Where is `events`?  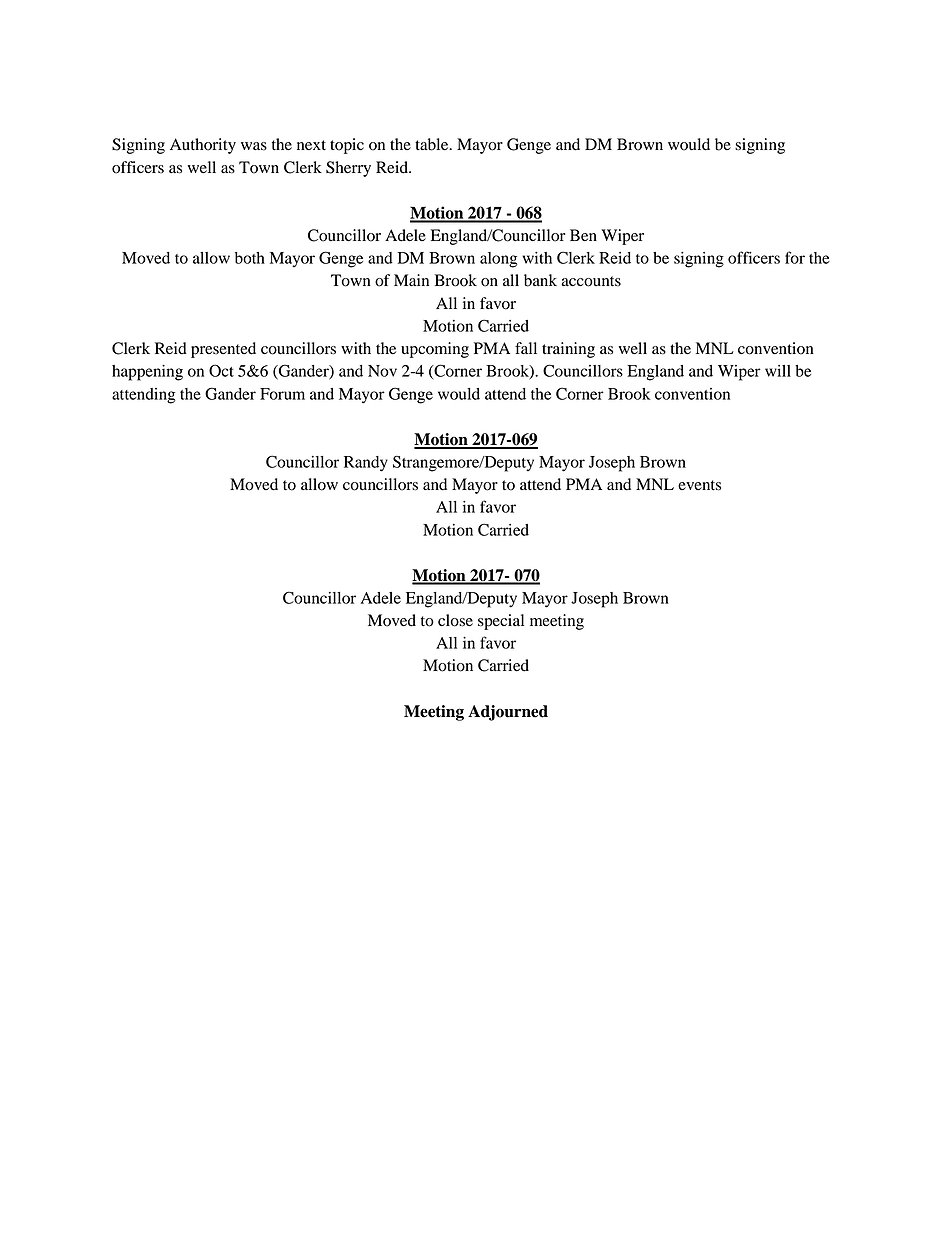 events is located at coordinates (699, 485).
